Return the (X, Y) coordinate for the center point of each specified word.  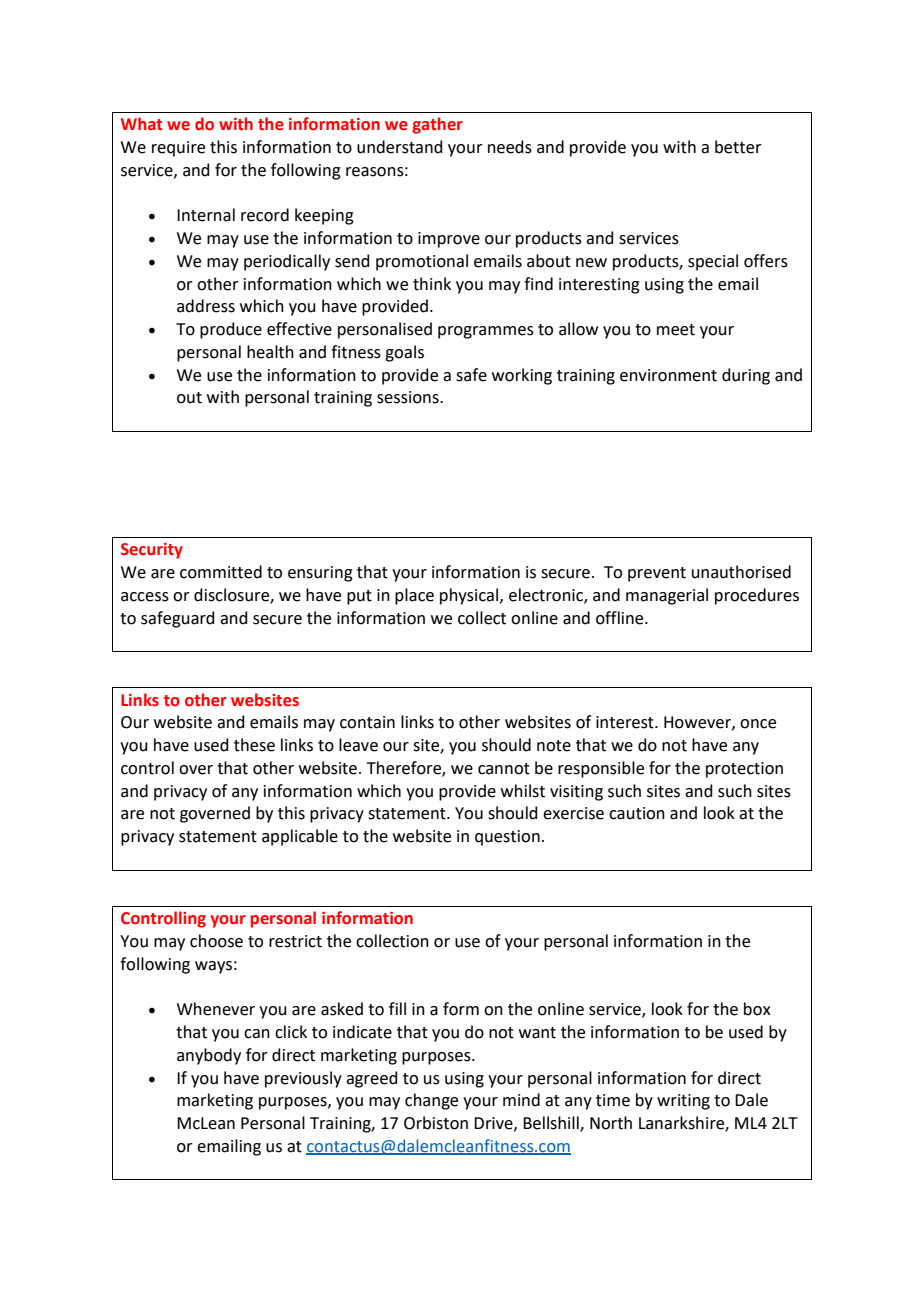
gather (437, 125)
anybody (209, 1056)
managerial (667, 596)
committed (221, 572)
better (738, 147)
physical (470, 596)
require (178, 149)
